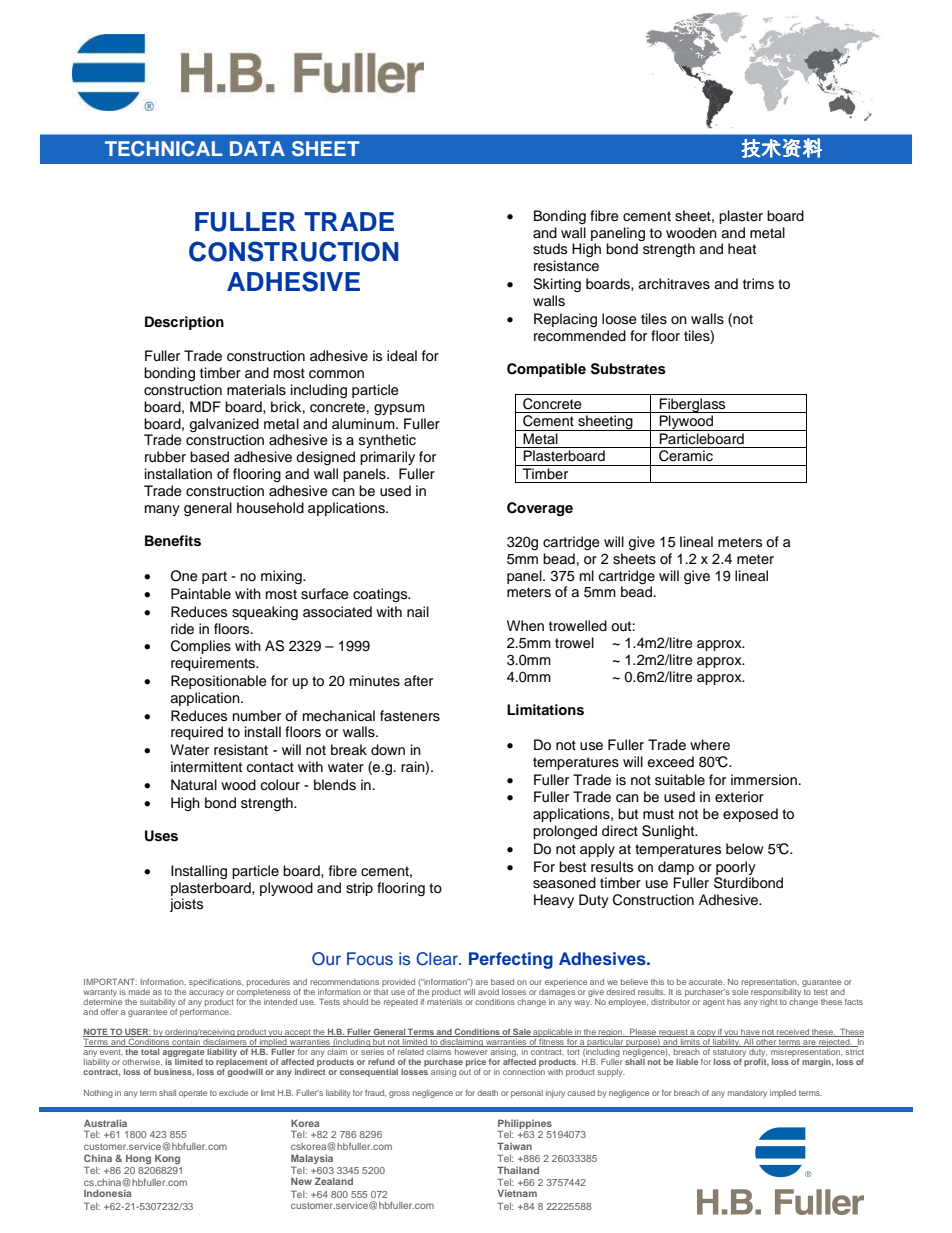 Image resolution: width=952 pixels, height=1233 pixels. I want to click on requirements, so click(214, 664).
